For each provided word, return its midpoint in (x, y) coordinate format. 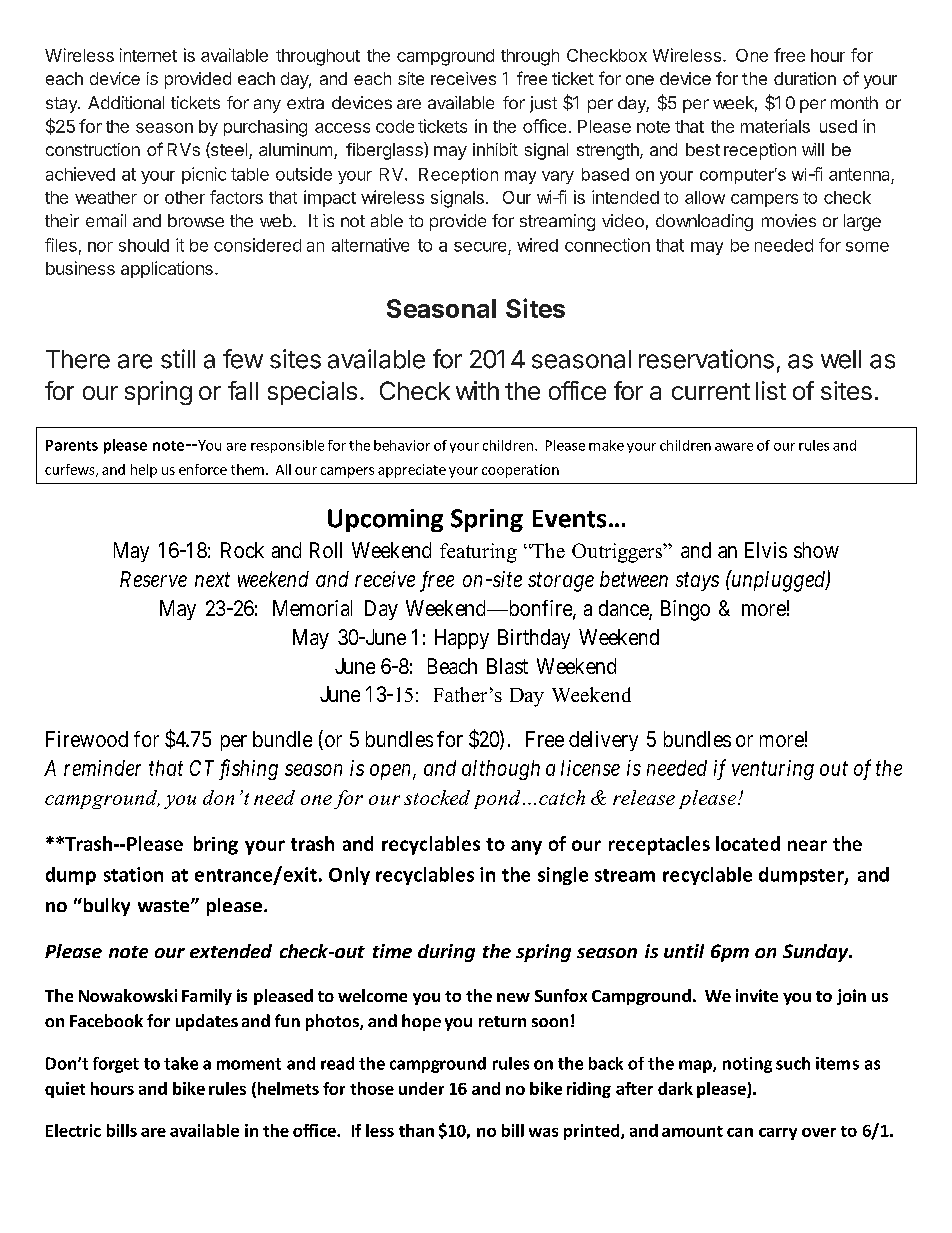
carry (778, 1134)
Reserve (153, 579)
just (543, 104)
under (421, 1088)
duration (805, 78)
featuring (478, 553)
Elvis (766, 550)
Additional (126, 102)
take (181, 1063)
